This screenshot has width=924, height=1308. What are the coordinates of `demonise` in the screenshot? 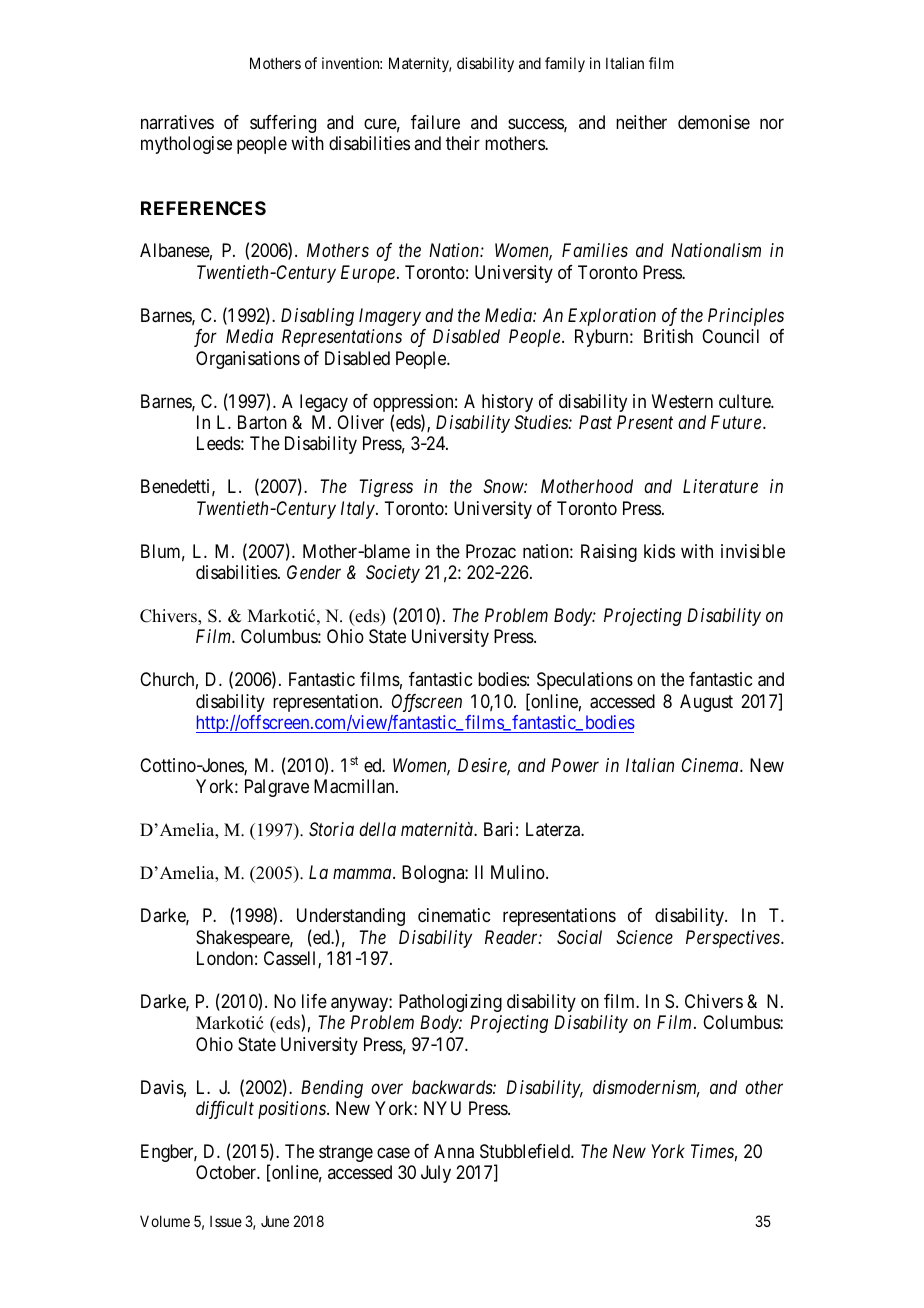 It's located at (714, 122).
